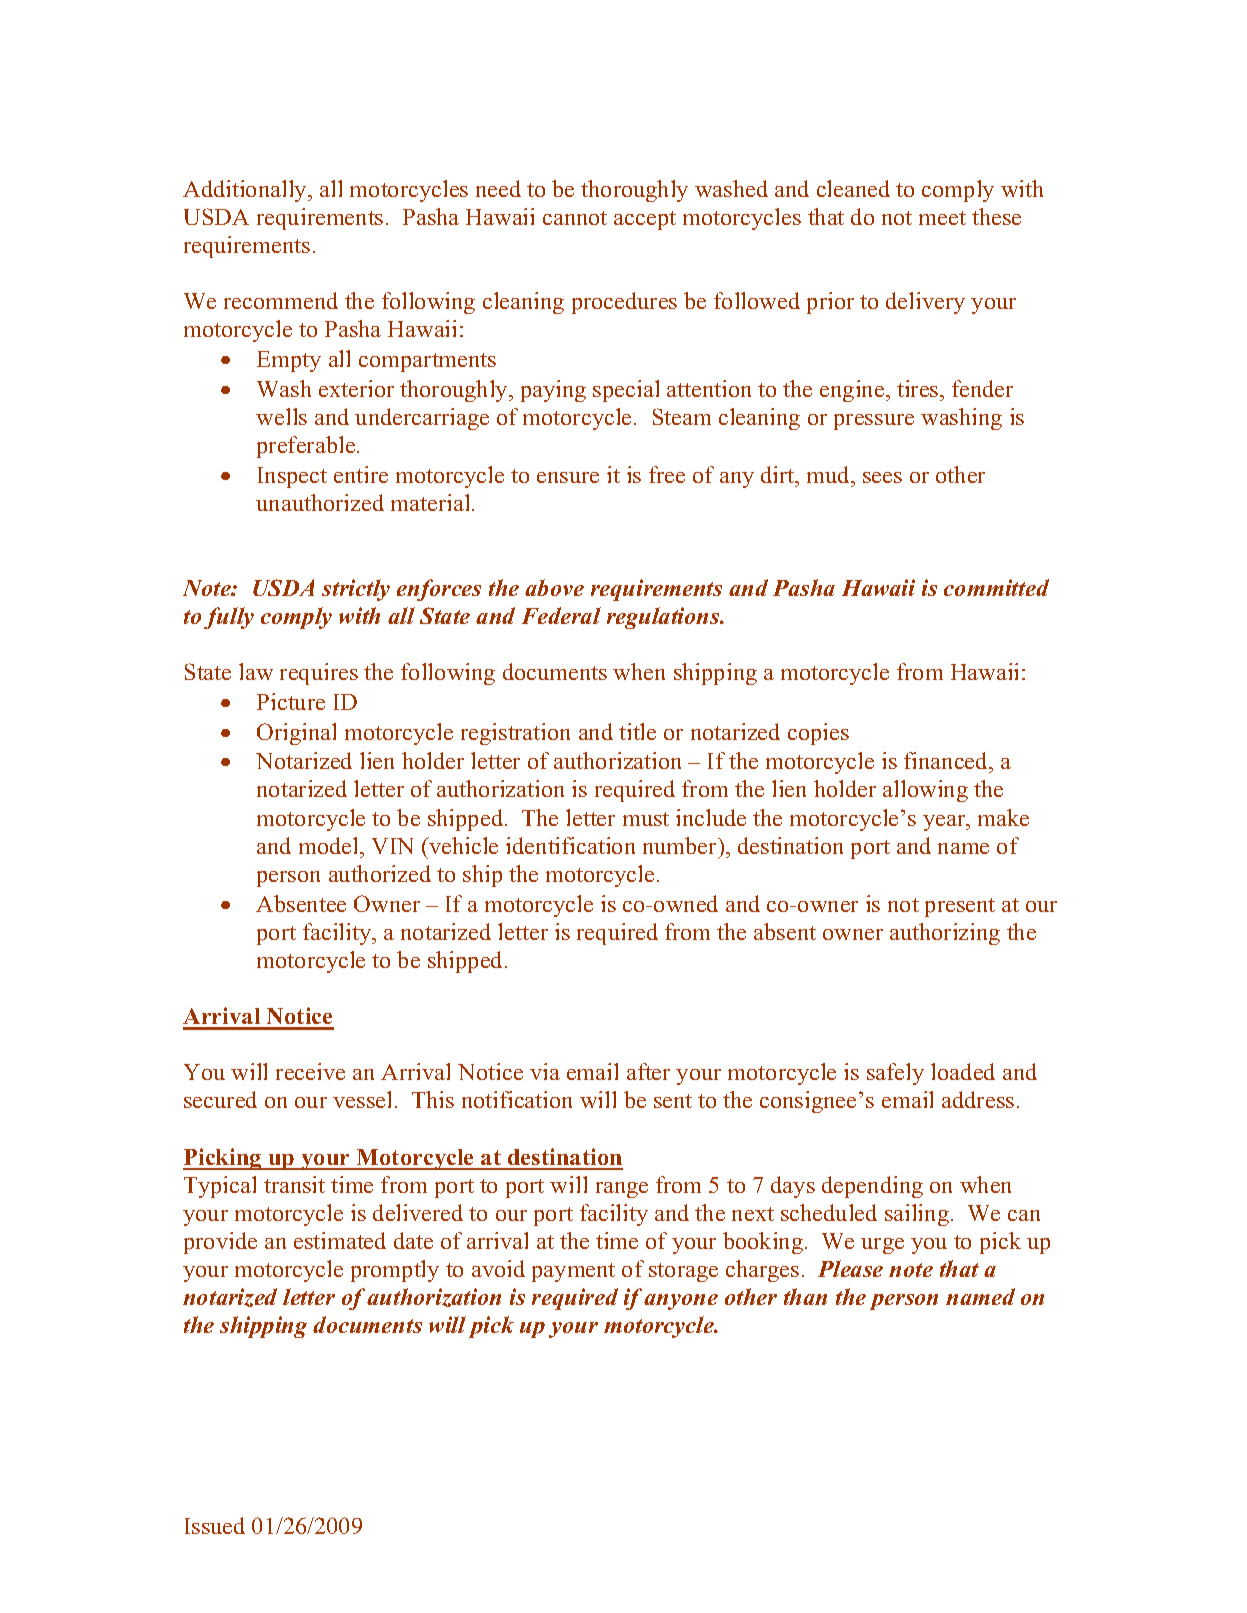 Image resolution: width=1247 pixels, height=1613 pixels. What do you see at coordinates (215, 1525) in the screenshot?
I see `Issued` at bounding box center [215, 1525].
